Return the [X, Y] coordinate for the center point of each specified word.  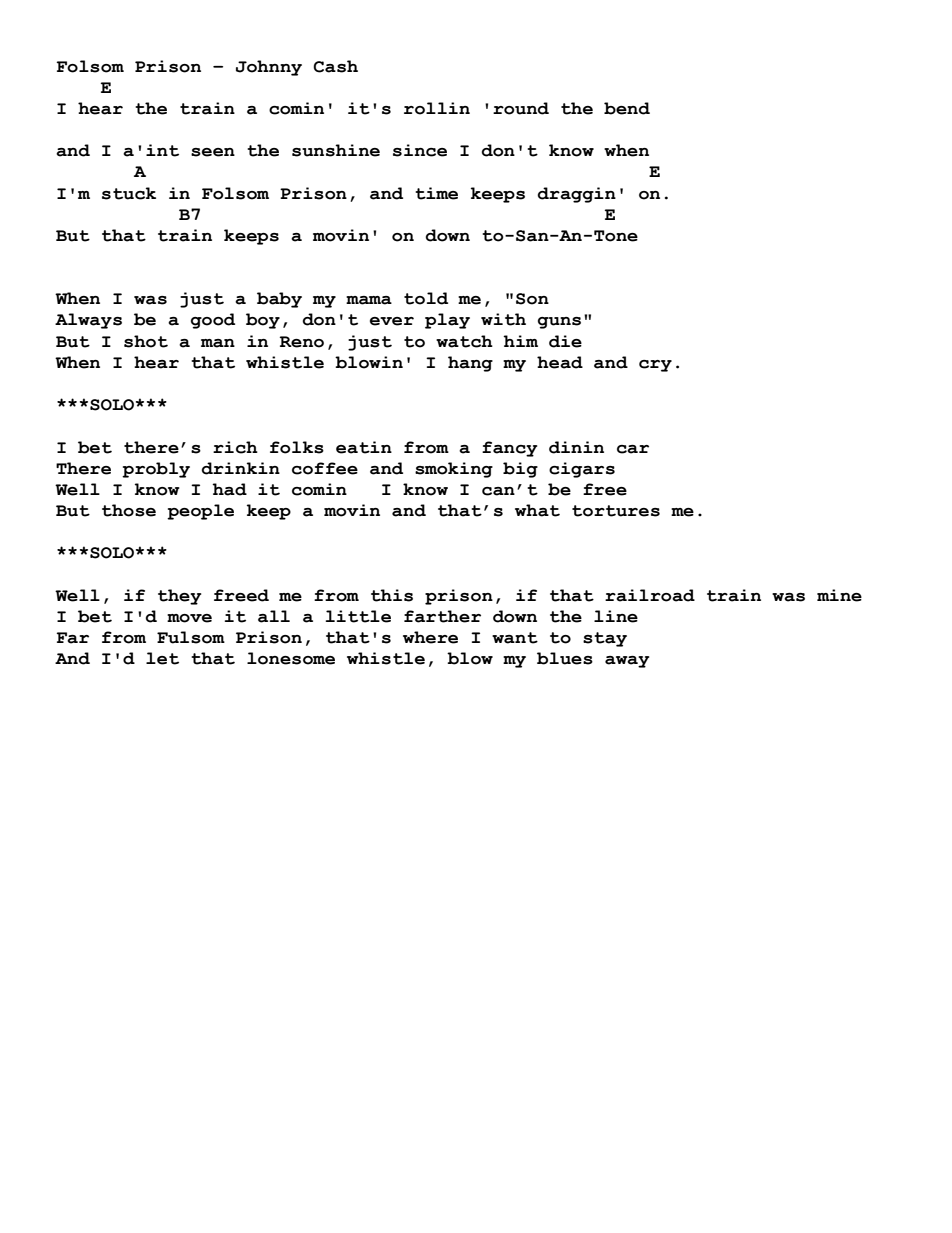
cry [655, 366]
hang [470, 364]
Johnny [269, 68]
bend [627, 108]
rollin [437, 108]
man [218, 343]
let [162, 658]
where [430, 637]
